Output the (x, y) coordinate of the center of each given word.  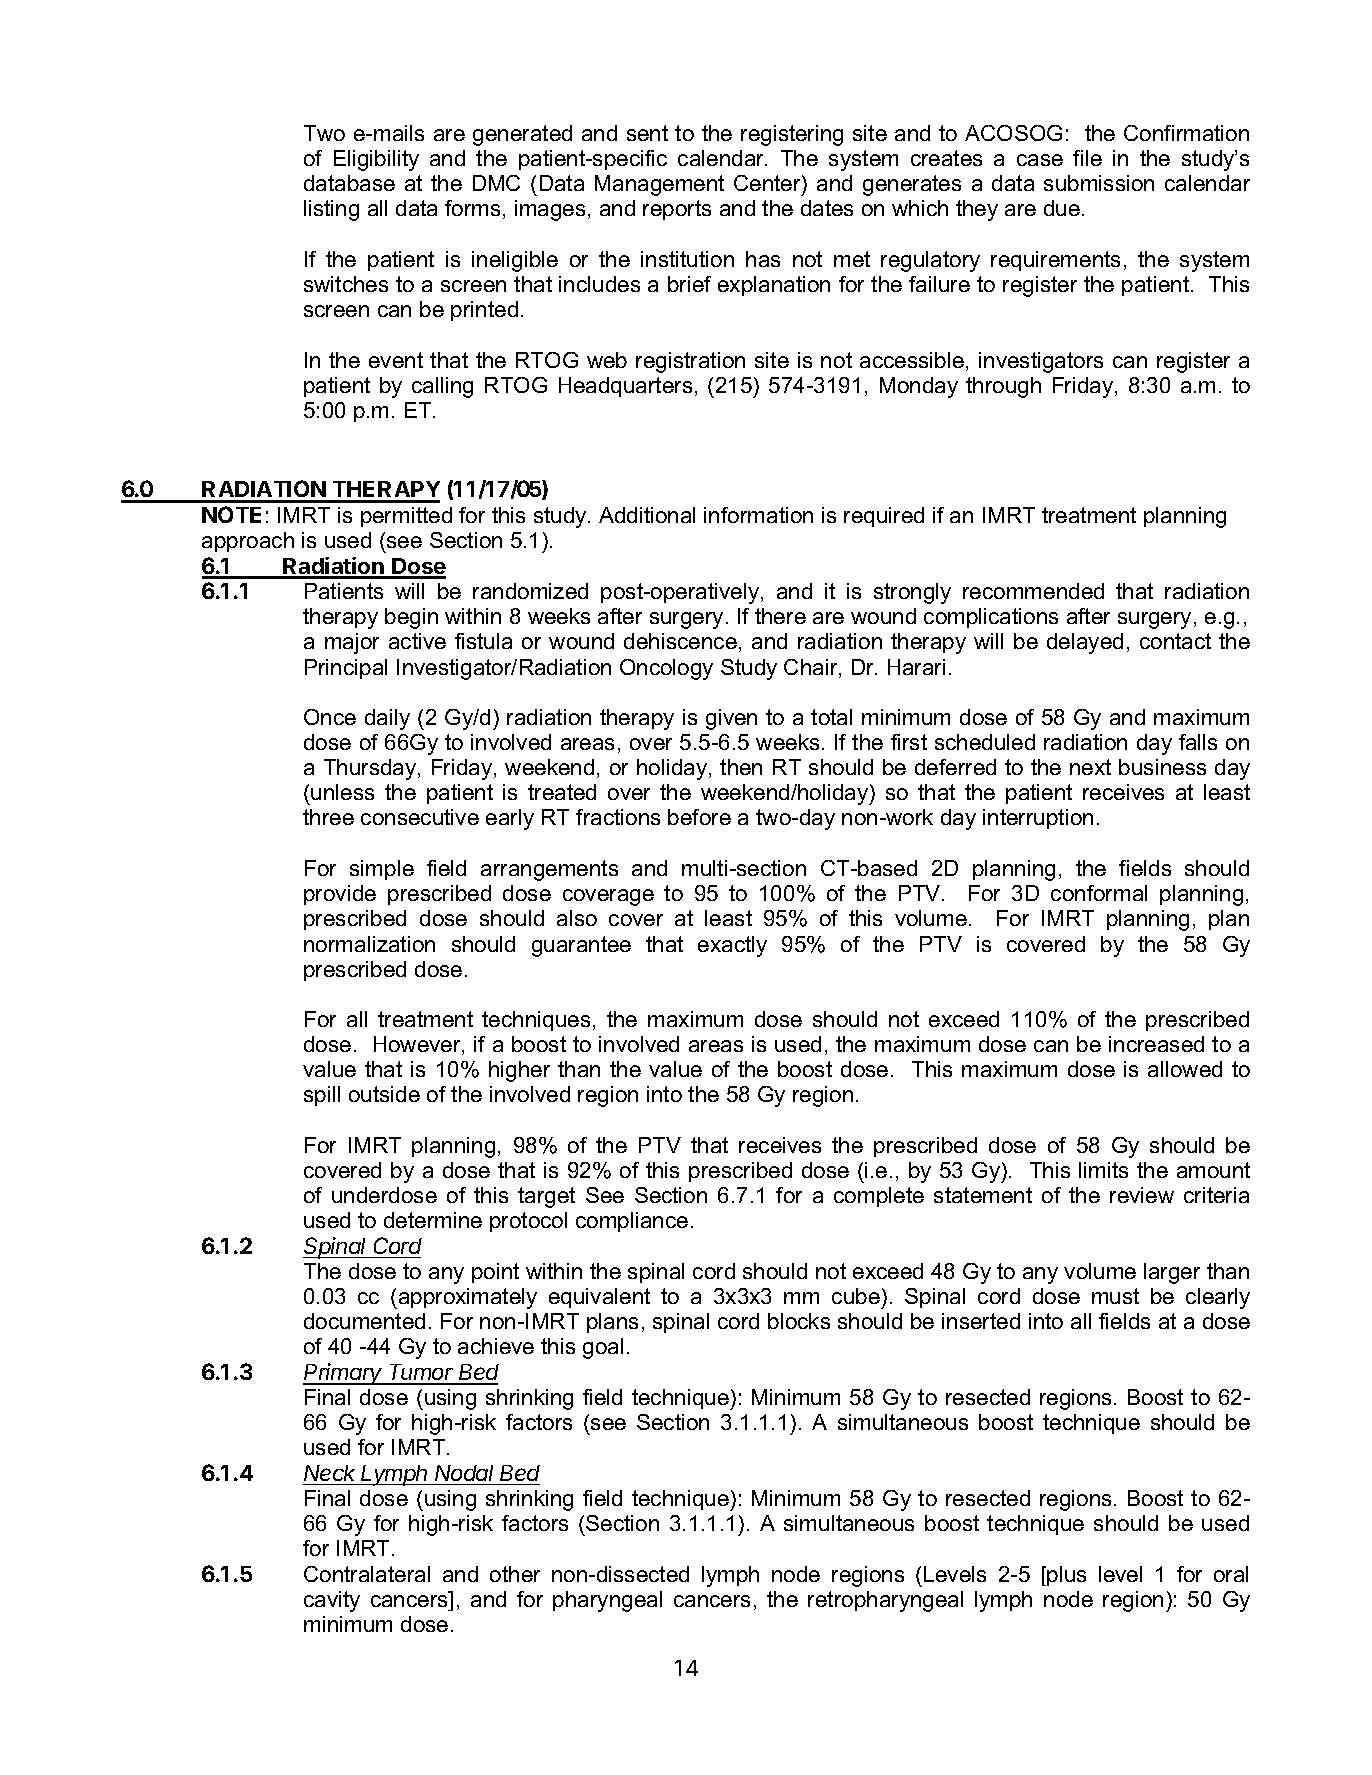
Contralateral (367, 1574)
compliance (632, 1222)
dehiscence (680, 641)
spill (322, 1096)
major (352, 643)
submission (1099, 183)
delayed (1085, 643)
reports (677, 210)
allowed (1185, 1069)
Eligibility (376, 160)
